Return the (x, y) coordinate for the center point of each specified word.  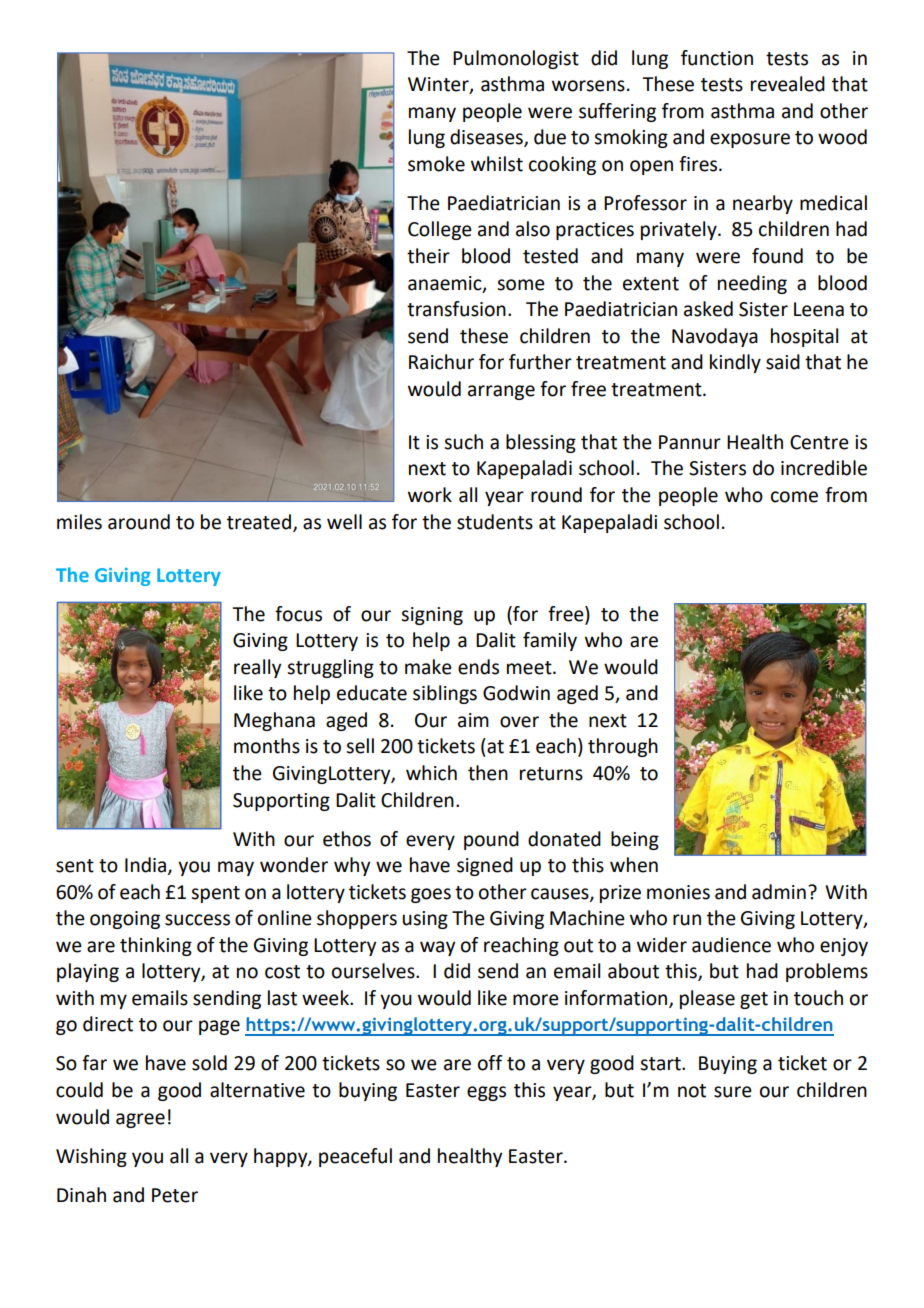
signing (432, 616)
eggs (486, 1093)
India (145, 865)
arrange (501, 392)
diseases (487, 138)
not (692, 1091)
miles (79, 522)
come (794, 497)
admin (779, 892)
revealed (788, 84)
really (257, 668)
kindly (735, 363)
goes (431, 895)
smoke (436, 164)
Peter (175, 1195)
